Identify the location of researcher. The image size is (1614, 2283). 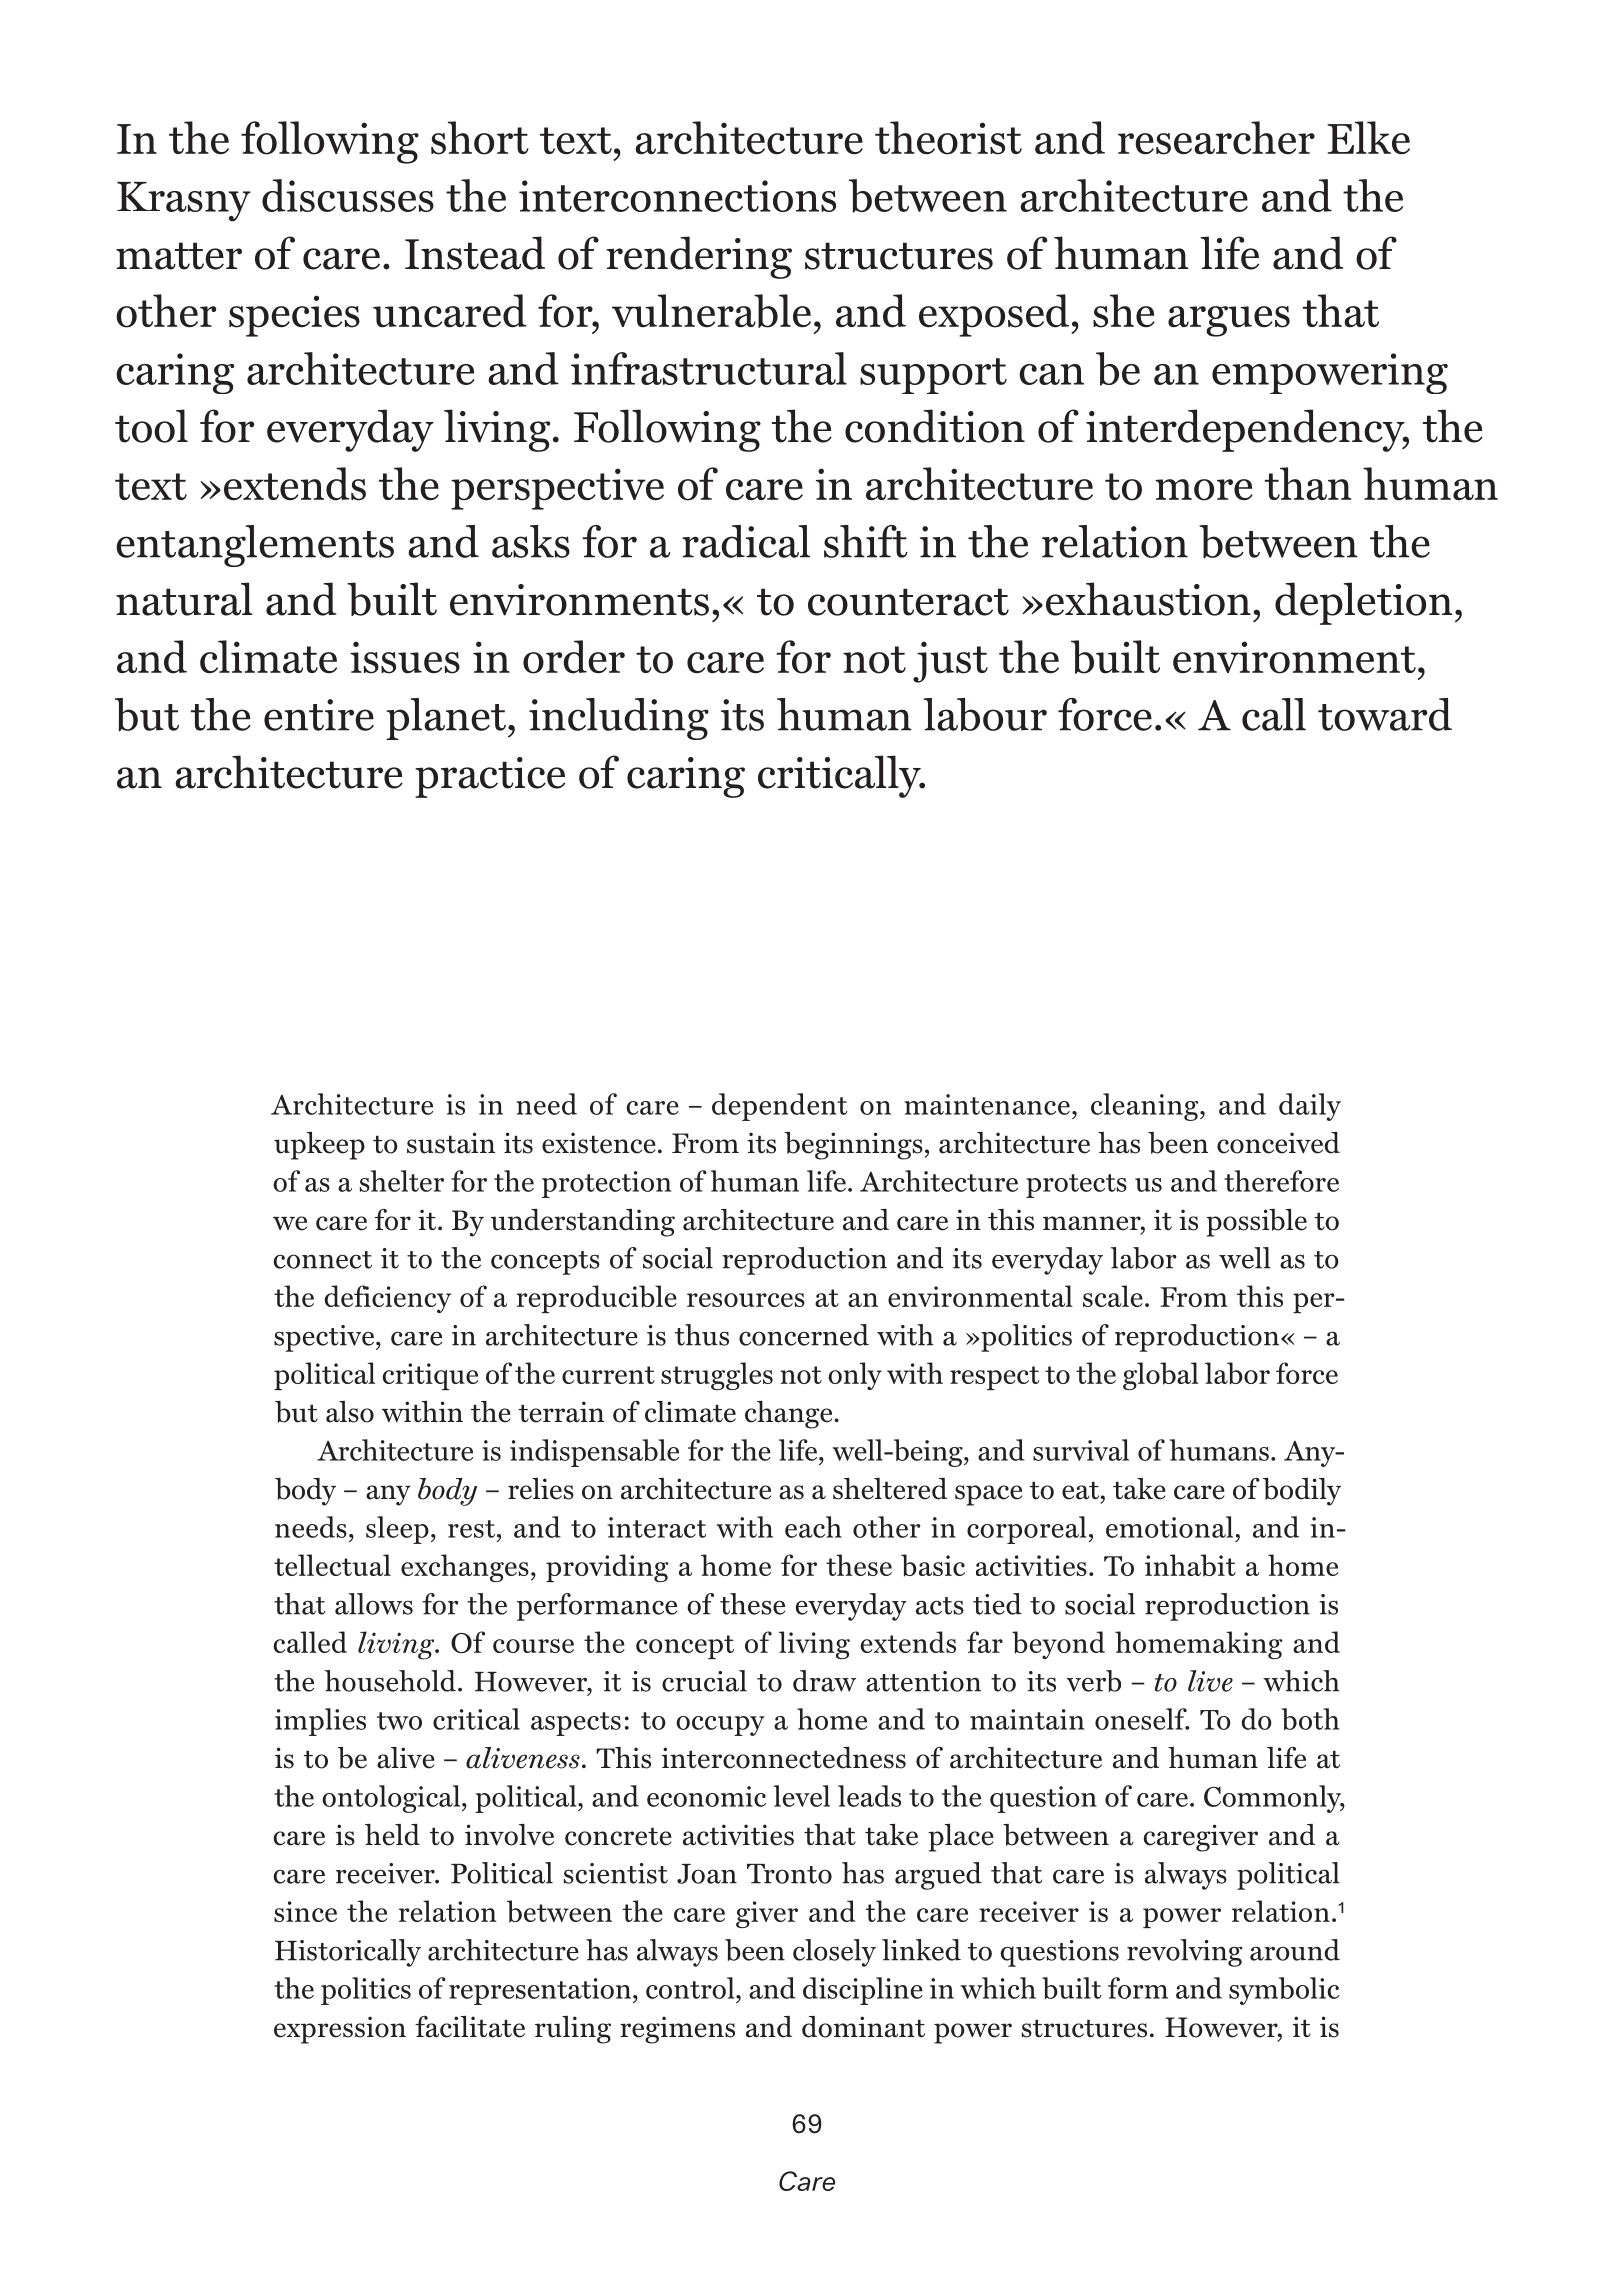
(1216, 138).
